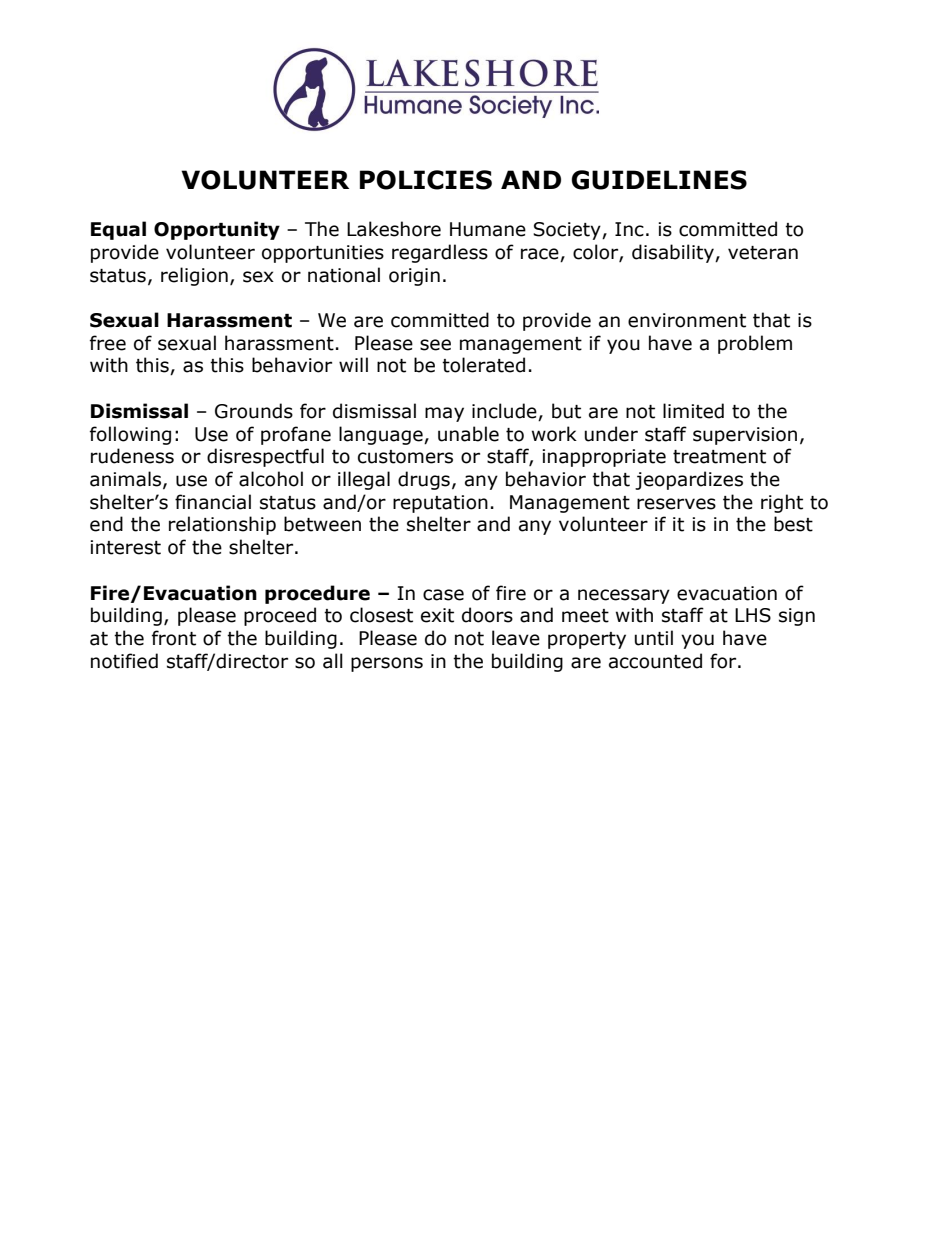  What do you see at coordinates (676, 504) in the document?
I see `reserves` at bounding box center [676, 504].
